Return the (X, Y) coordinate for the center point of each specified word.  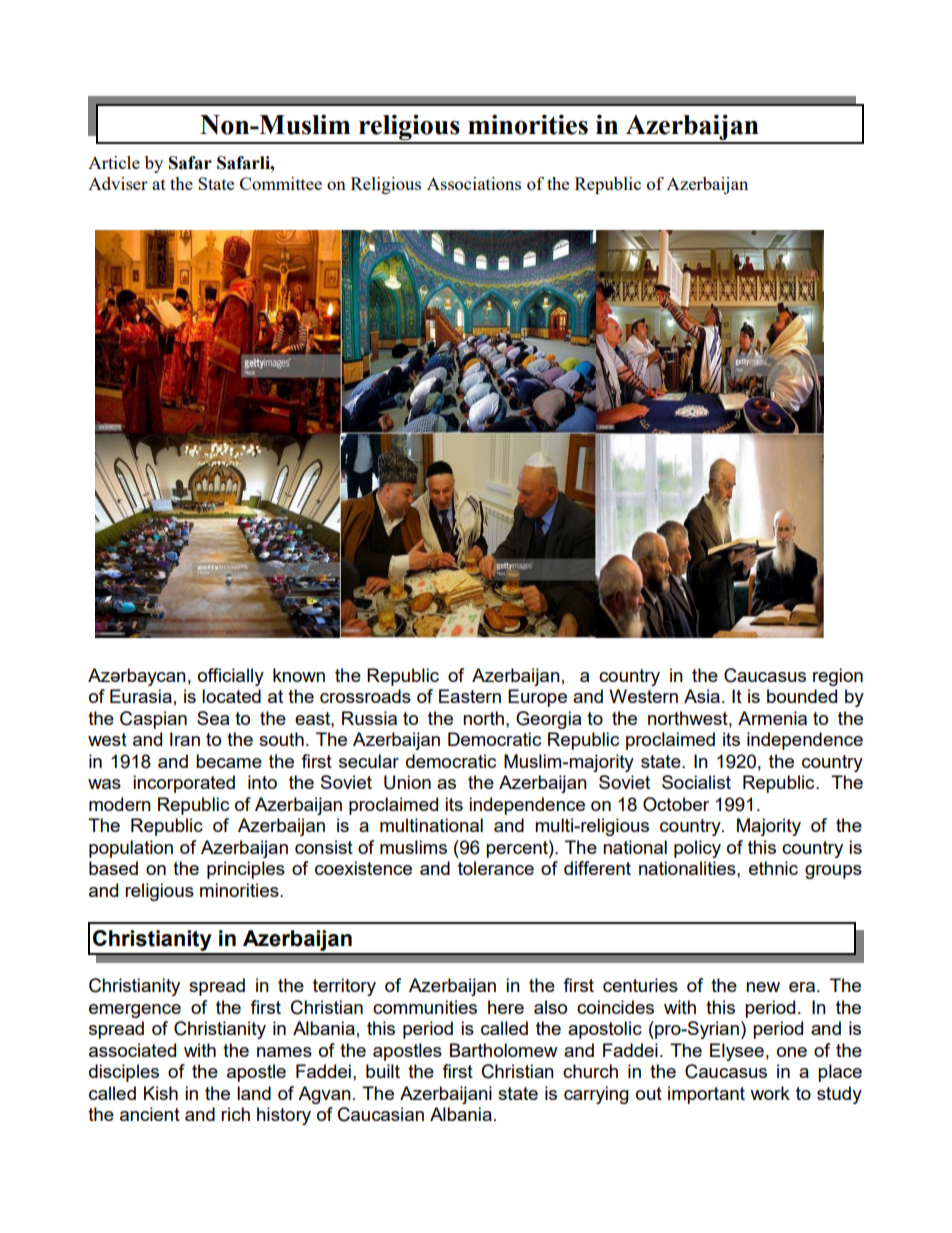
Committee (281, 183)
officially (231, 677)
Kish (161, 1093)
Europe (537, 698)
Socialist (696, 782)
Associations (474, 183)
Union (407, 782)
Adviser (118, 183)
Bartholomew (504, 1050)
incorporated (184, 784)
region (838, 677)
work (770, 1093)
